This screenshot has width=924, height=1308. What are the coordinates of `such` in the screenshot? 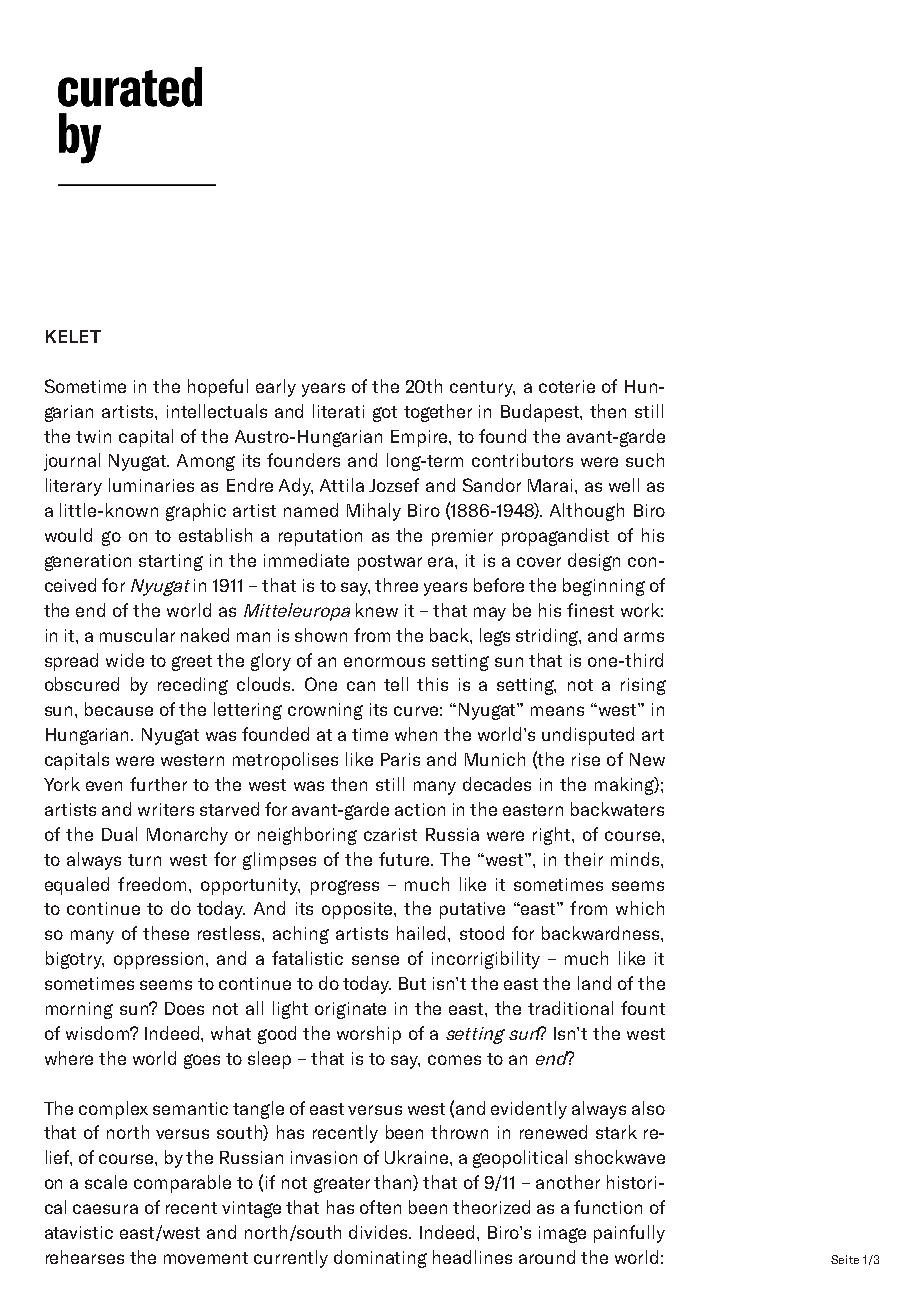 It's located at (645, 460).
